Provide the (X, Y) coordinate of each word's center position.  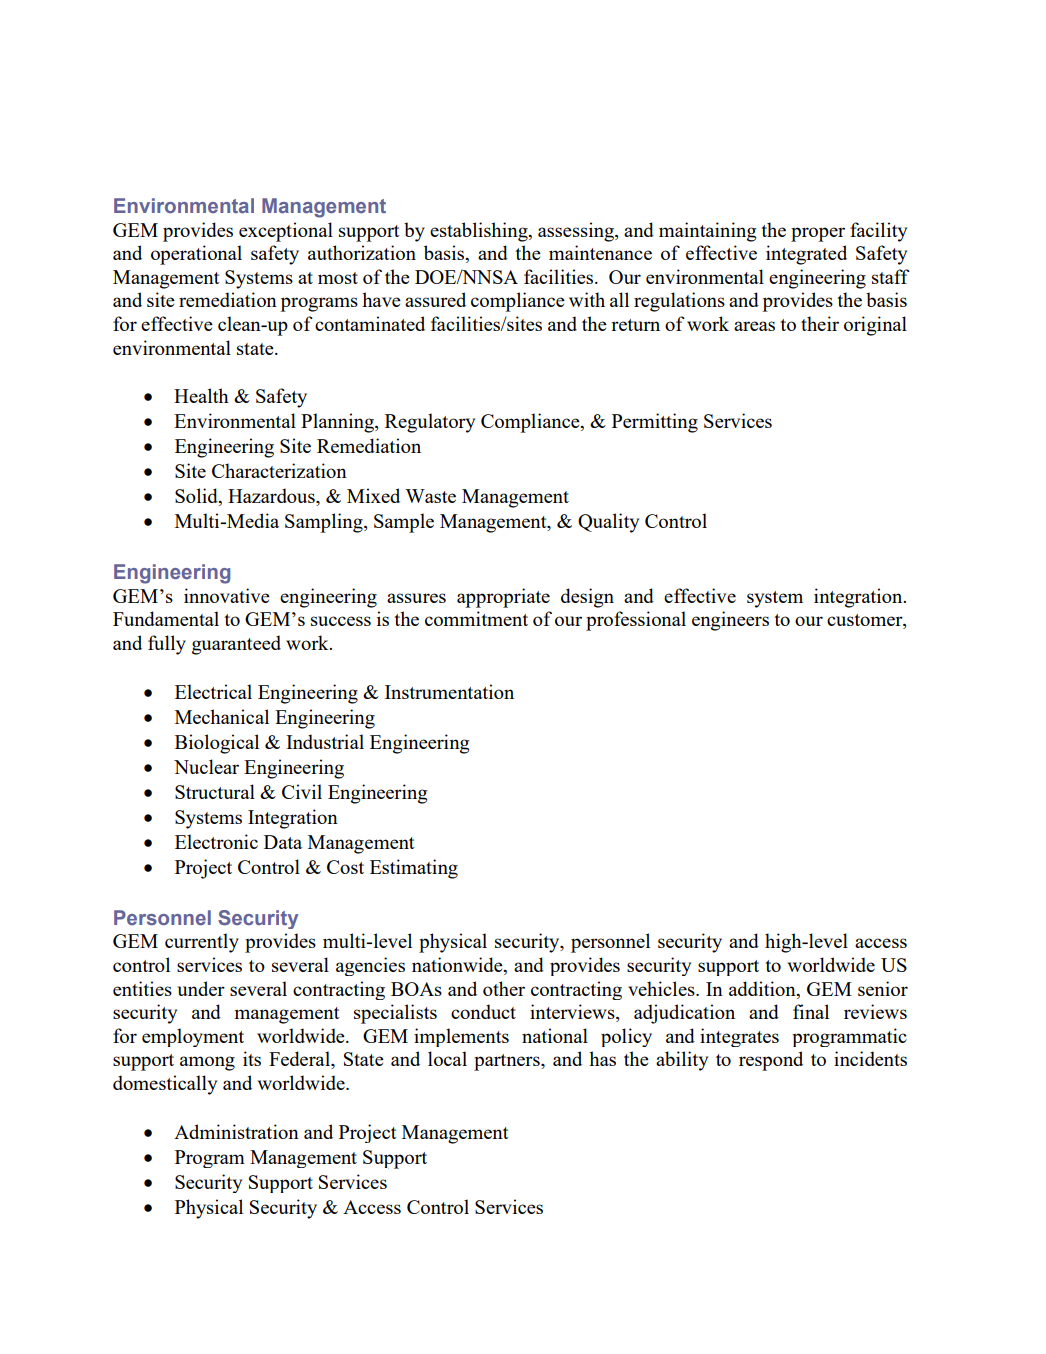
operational (196, 255)
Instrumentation (449, 691)
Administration (236, 1131)
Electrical (213, 691)
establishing (480, 232)
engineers (730, 621)
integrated (806, 255)
